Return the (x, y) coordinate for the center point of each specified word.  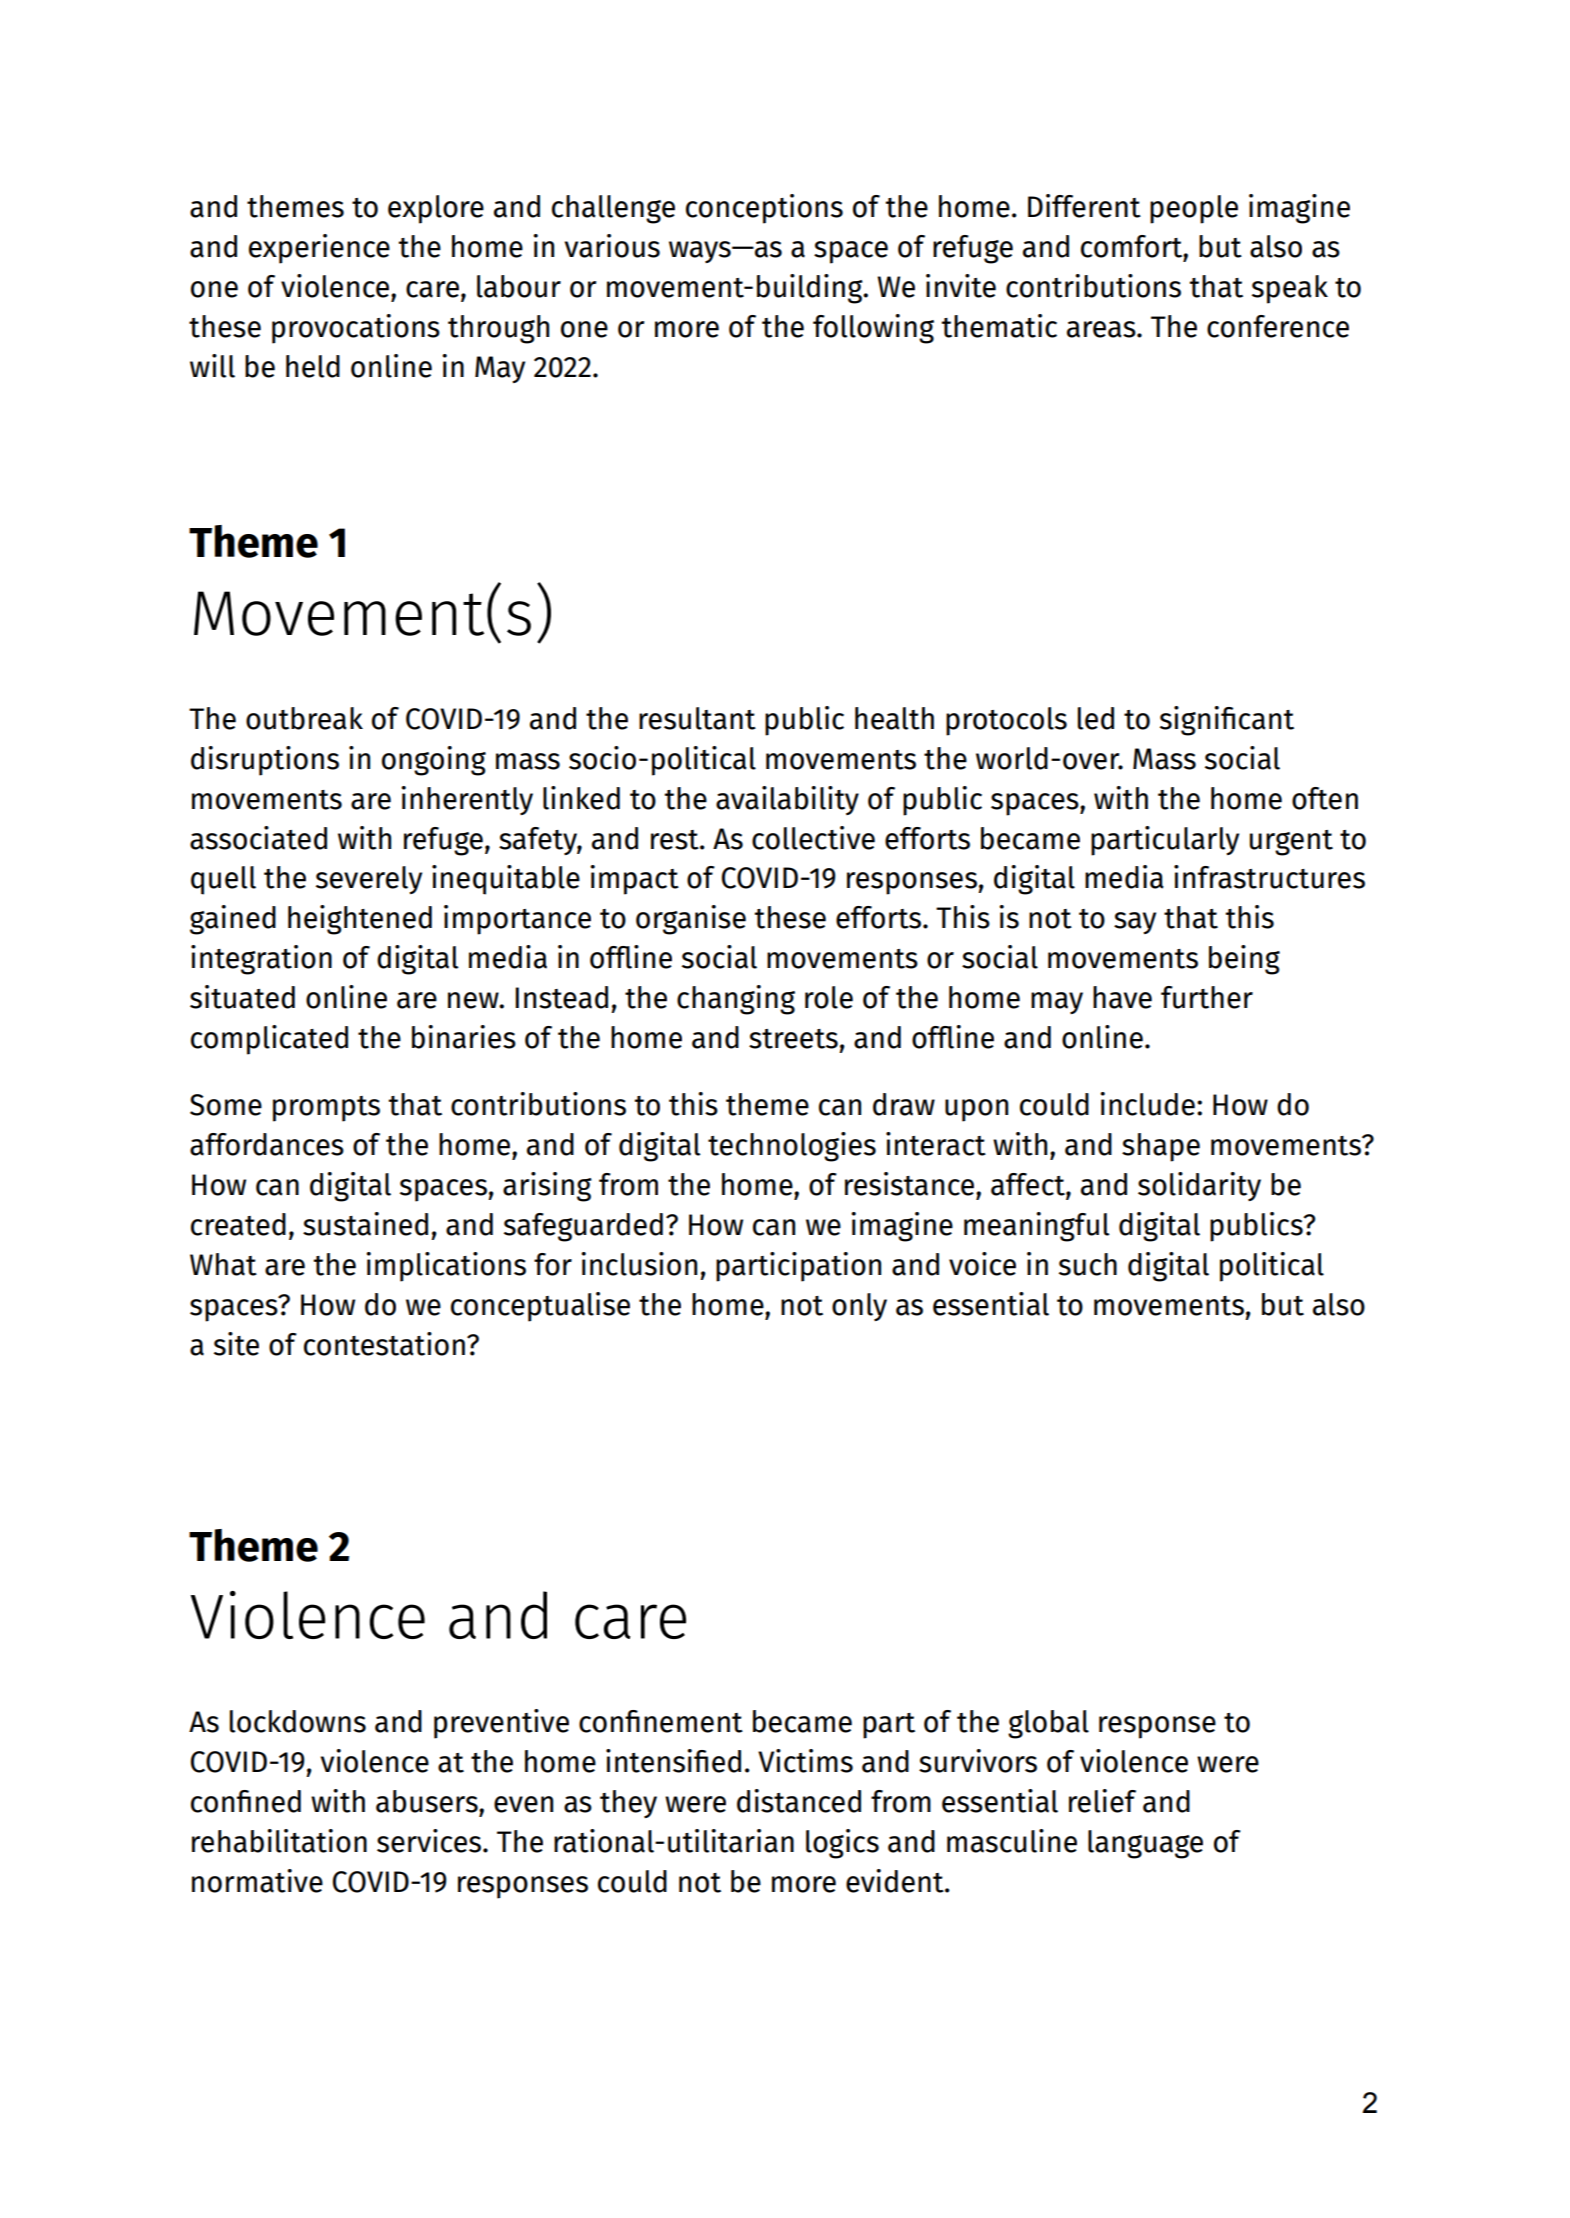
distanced (799, 1801)
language (1145, 1844)
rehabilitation (279, 1841)
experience (319, 249)
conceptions (764, 209)
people (1194, 209)
